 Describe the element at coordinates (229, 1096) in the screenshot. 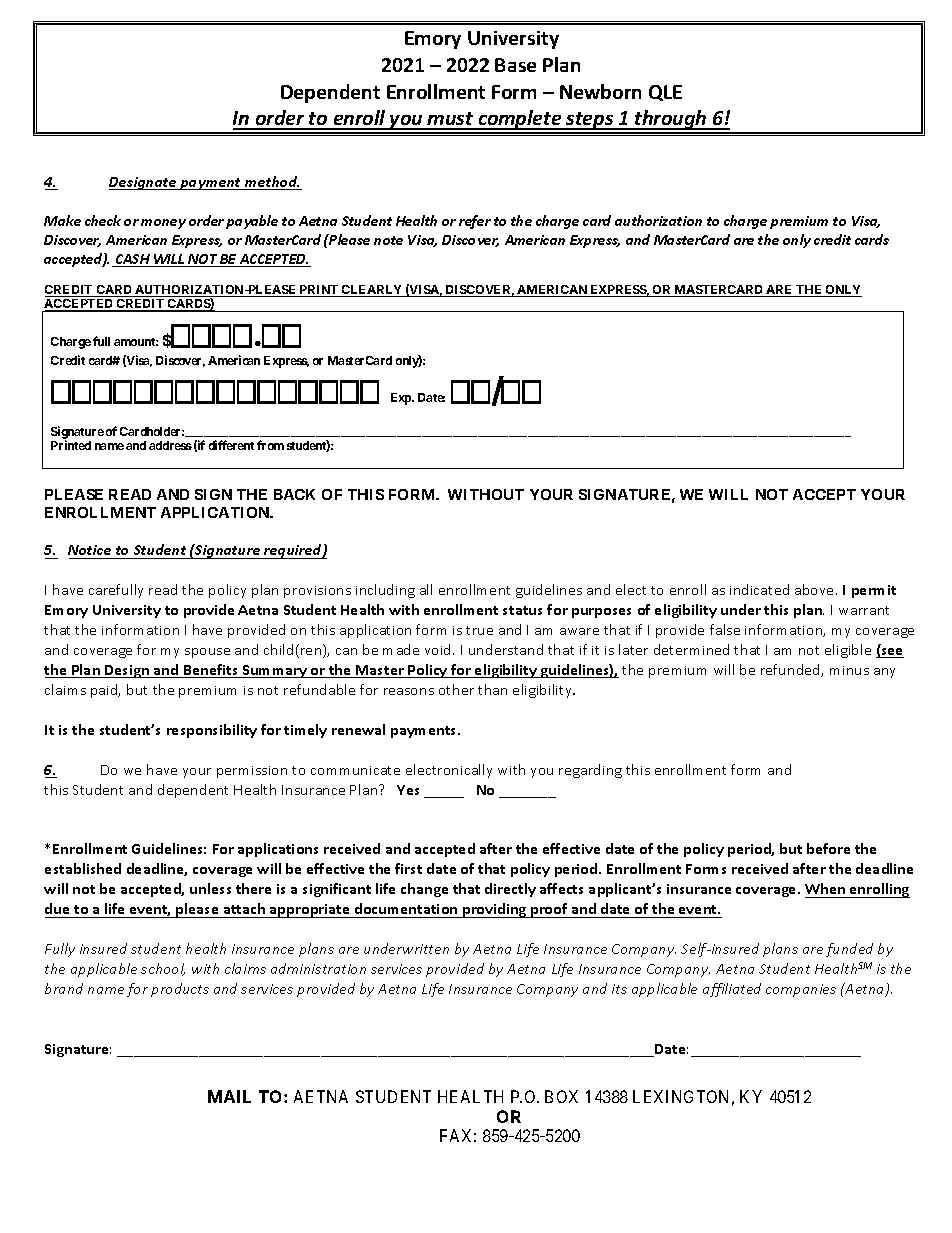

I see `MAIL` at that location.
